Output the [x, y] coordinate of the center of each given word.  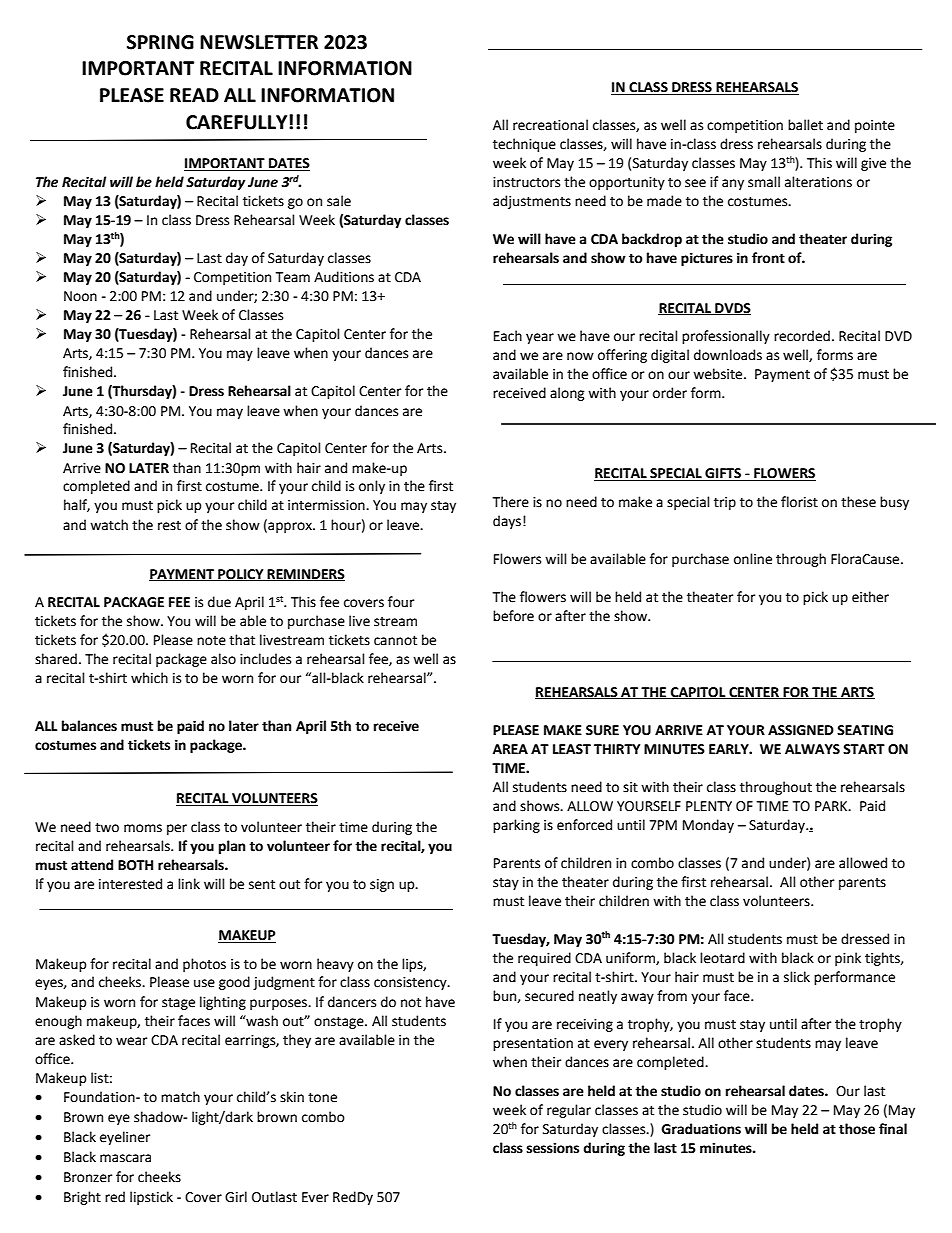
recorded [802, 336]
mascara [125, 1158]
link [189, 883]
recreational [550, 125]
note [211, 641]
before [513, 616]
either [870, 597]
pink [848, 959]
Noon [80, 296]
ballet [805, 125]
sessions [553, 1148]
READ [194, 95]
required [544, 959]
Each [508, 336]
